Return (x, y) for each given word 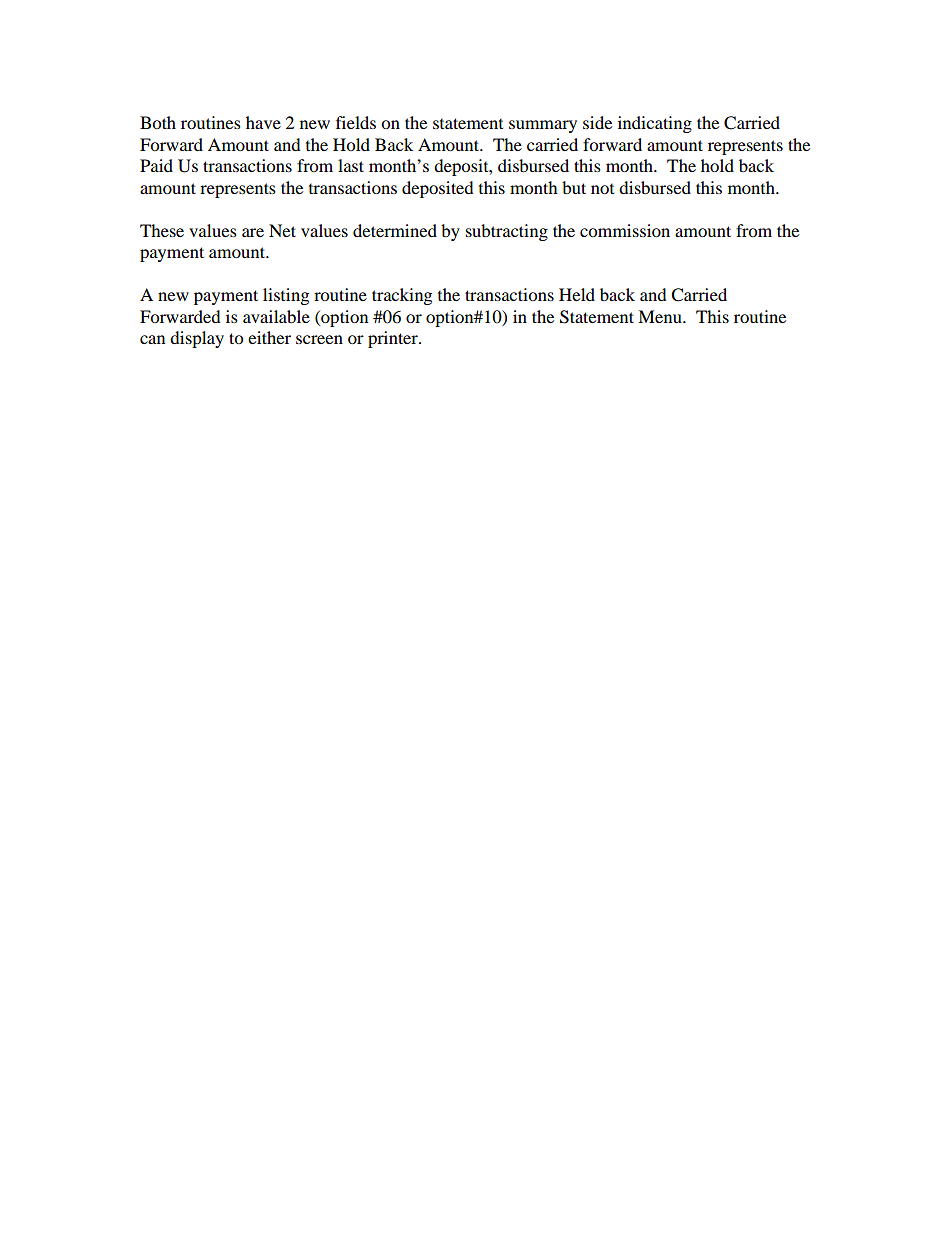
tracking (402, 296)
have (263, 122)
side (597, 122)
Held (577, 294)
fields (356, 122)
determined (395, 230)
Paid (156, 165)
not (602, 189)
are (253, 232)
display (197, 339)
